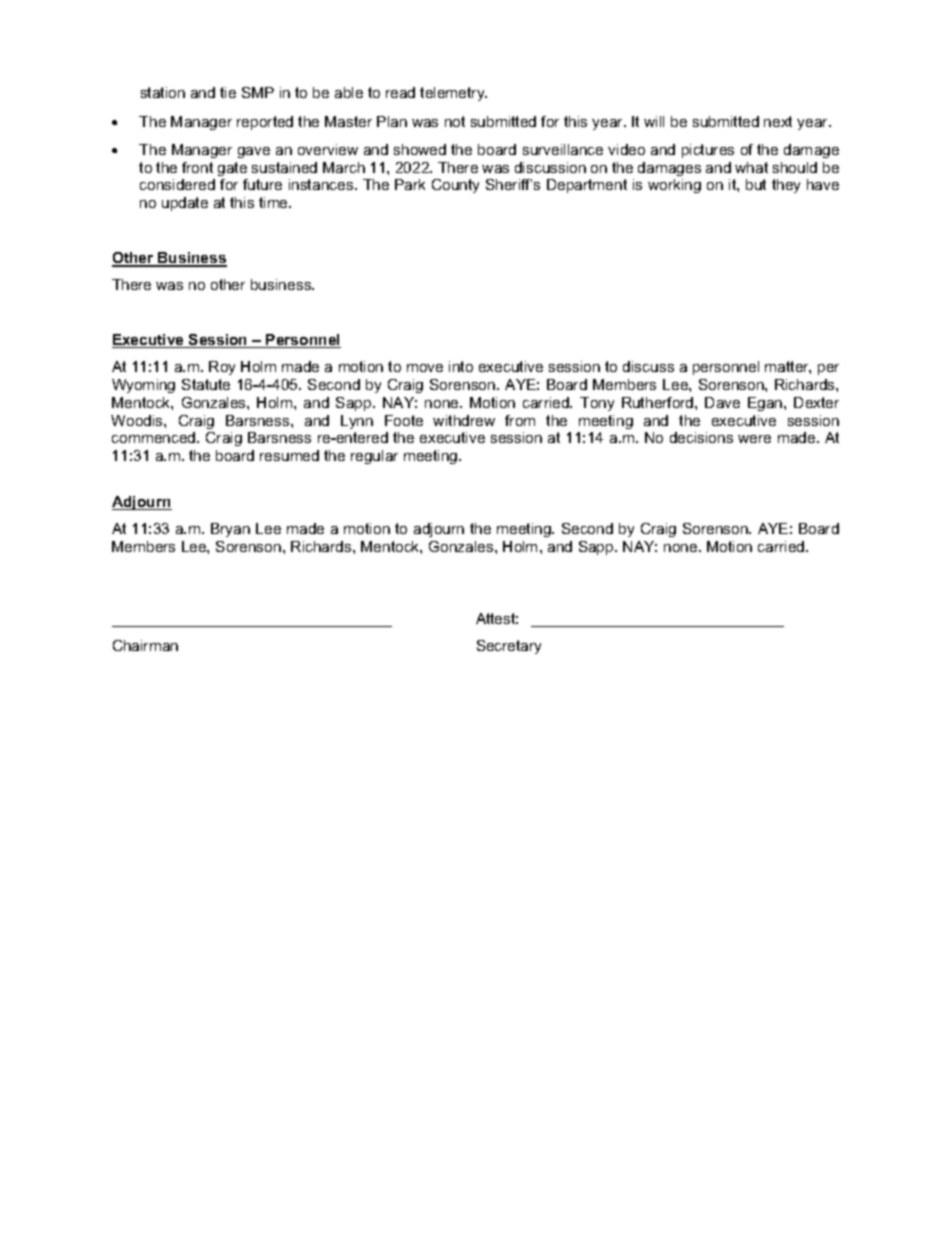 This document has height=1233, width=952. What do you see at coordinates (230, 530) in the document?
I see `Bryan` at bounding box center [230, 530].
